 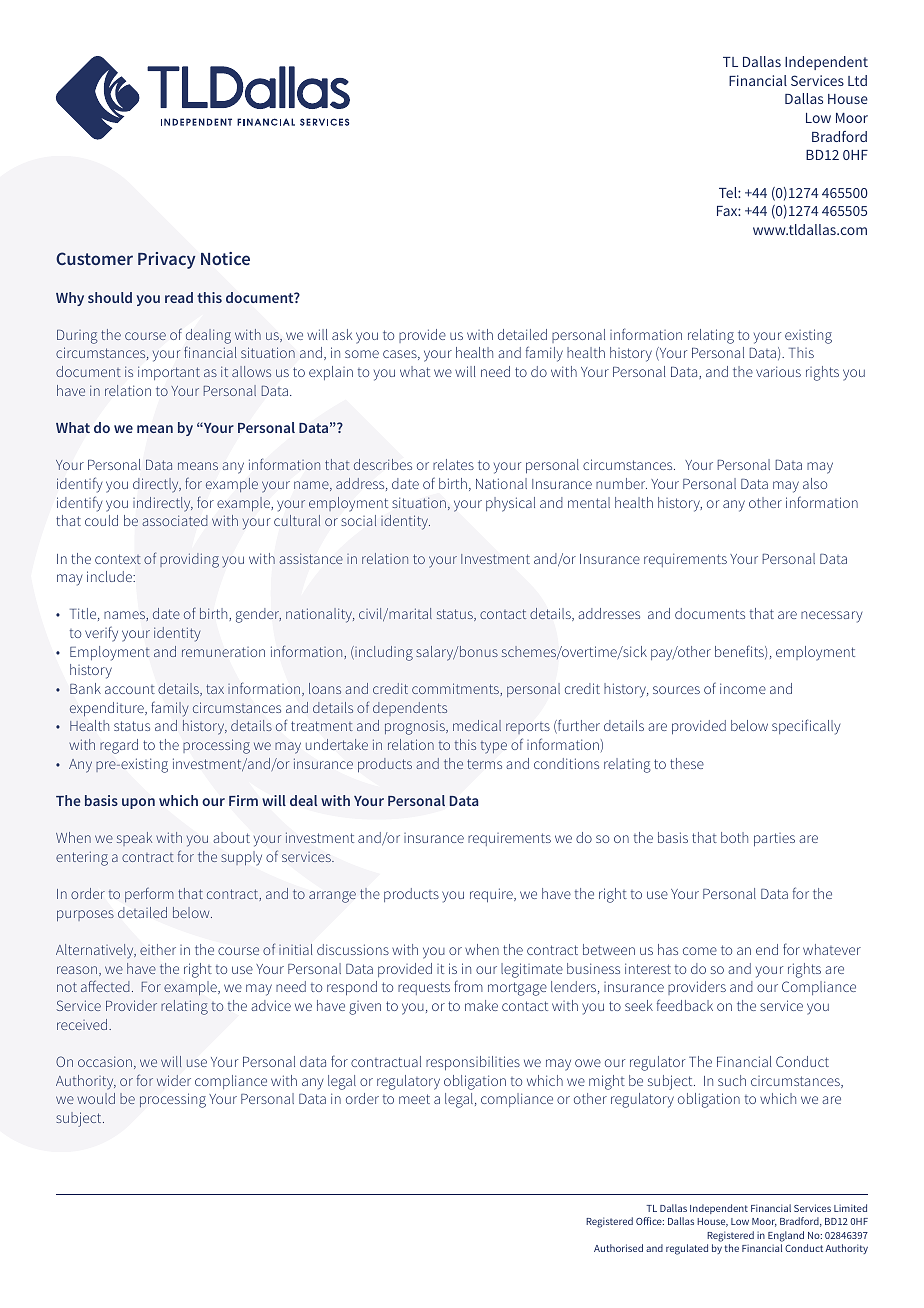 What do you see at coordinates (618, 1248) in the screenshot?
I see `Authorised` at bounding box center [618, 1248].
